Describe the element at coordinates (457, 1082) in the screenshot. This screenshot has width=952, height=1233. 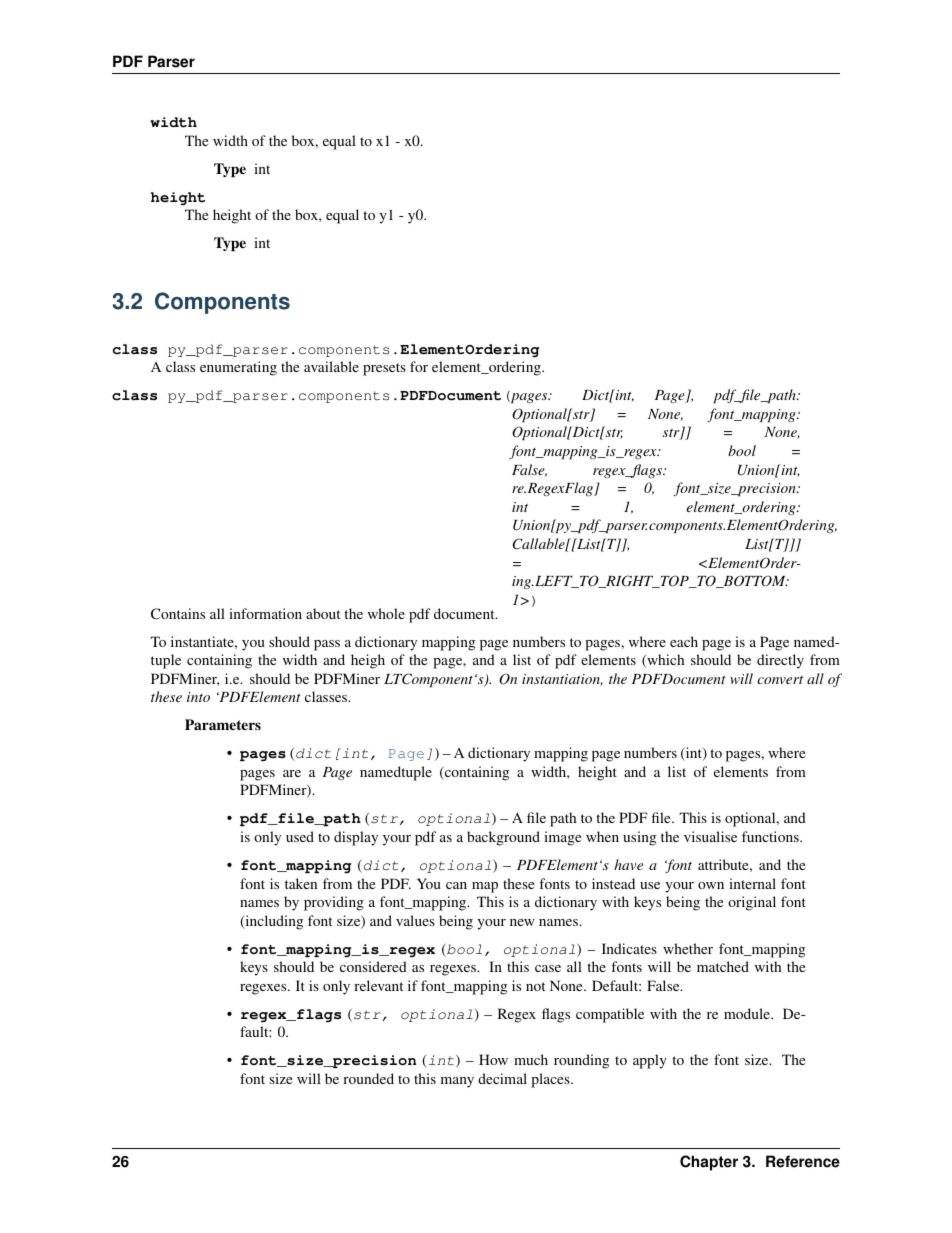
I see `many` at that location.
